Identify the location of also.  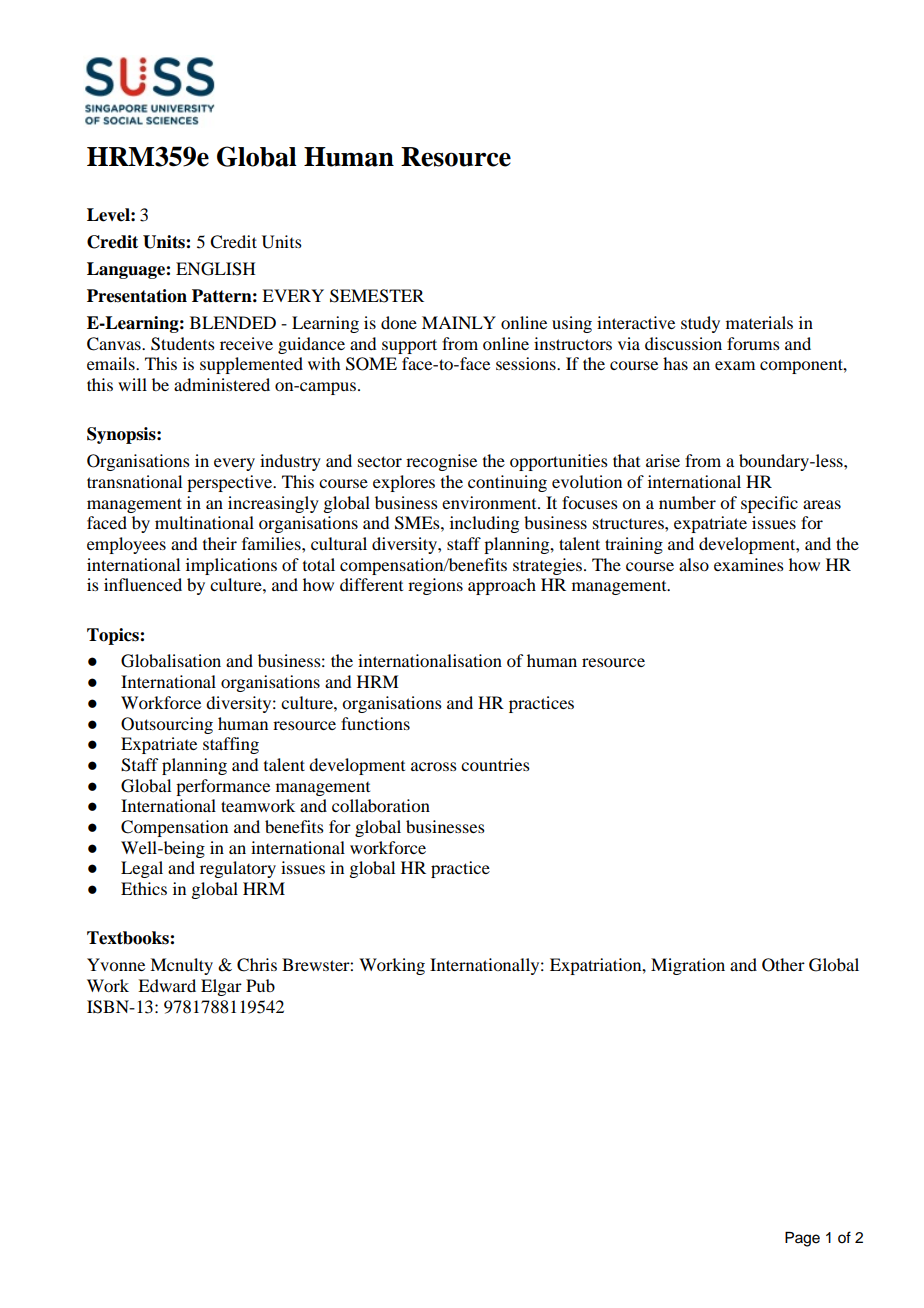
(694, 564).
